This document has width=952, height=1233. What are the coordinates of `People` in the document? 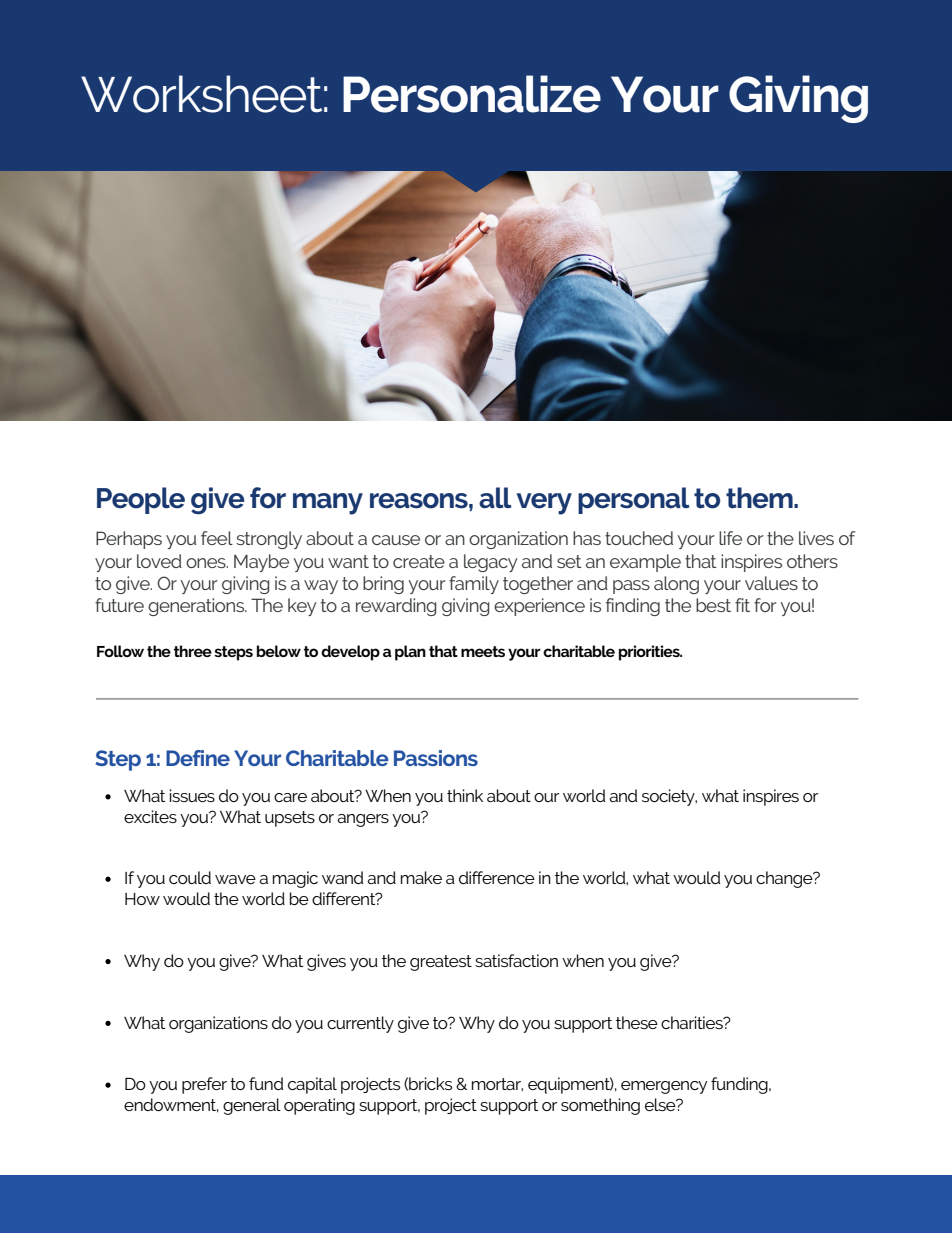 It's located at (141, 500).
